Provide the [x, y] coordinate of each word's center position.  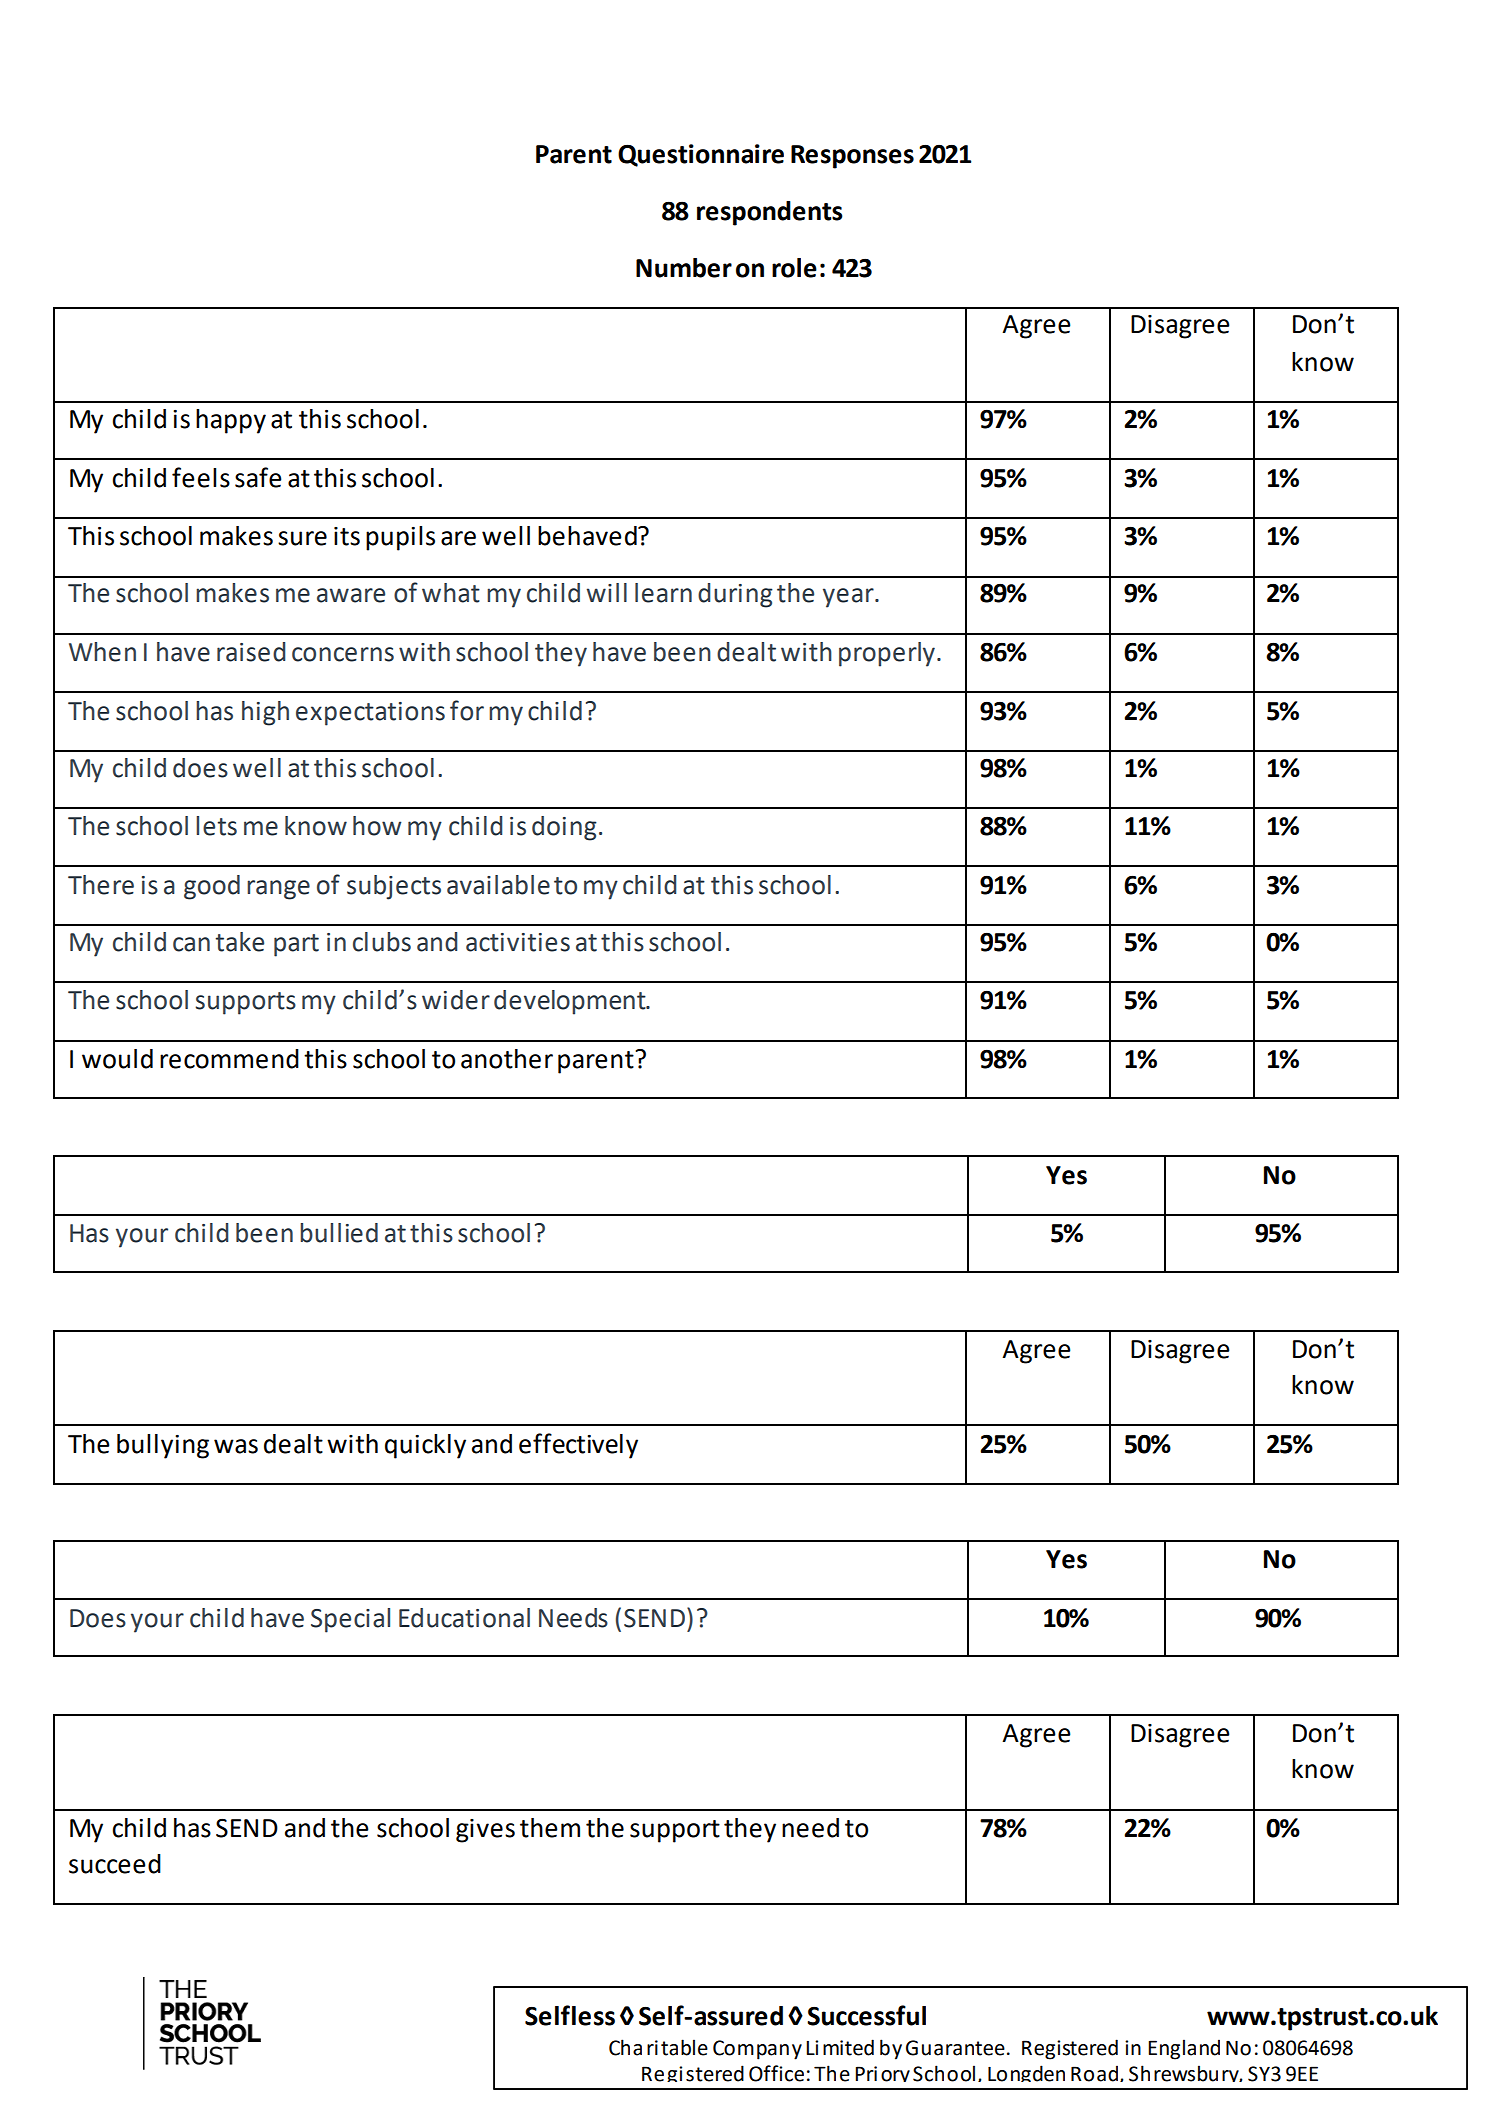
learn [663, 593]
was [236, 1446]
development [571, 1002]
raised [251, 652]
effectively [578, 1446]
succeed [115, 1864]
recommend [229, 1059]
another [507, 1059]
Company [757, 2050]
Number [684, 268]
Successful [866, 2015]
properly [887, 654]
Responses [852, 157]
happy [231, 421]
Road [1094, 2073]
